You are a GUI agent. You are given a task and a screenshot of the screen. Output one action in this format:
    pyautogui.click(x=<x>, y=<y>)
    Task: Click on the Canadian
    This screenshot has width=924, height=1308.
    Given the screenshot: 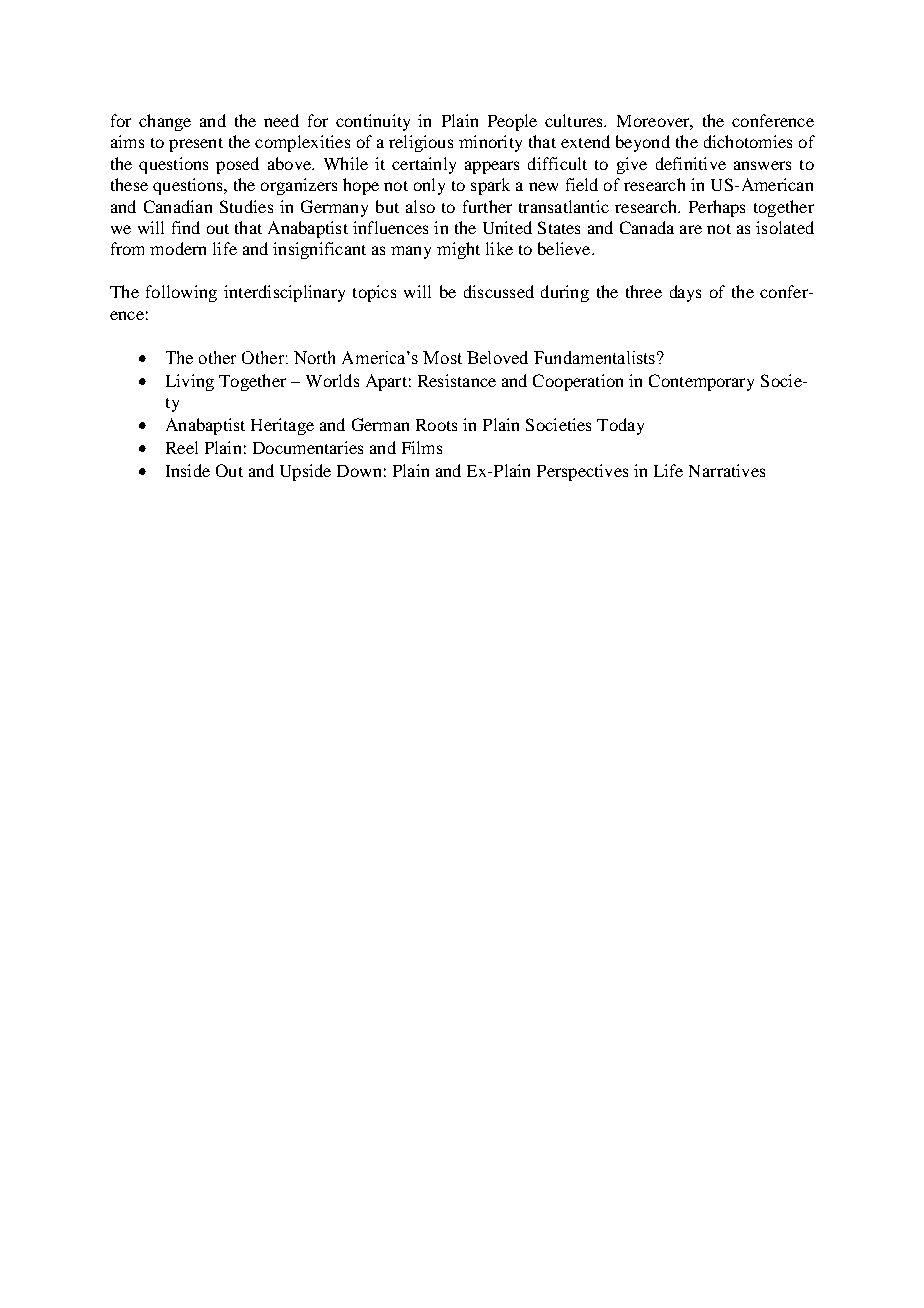 What is the action you would take?
    pyautogui.click(x=178, y=206)
